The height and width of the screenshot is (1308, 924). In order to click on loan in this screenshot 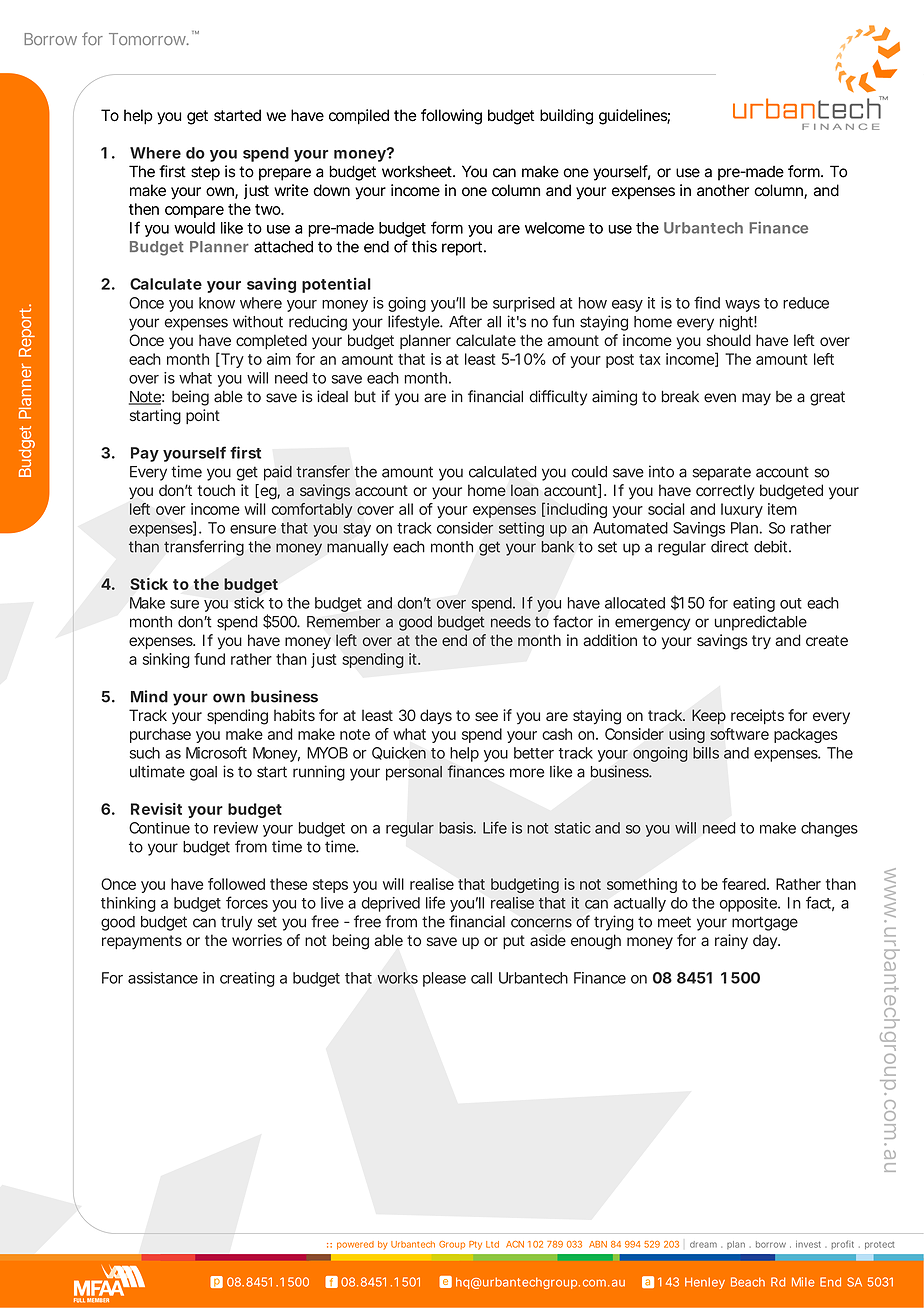, I will do `click(525, 490)`.
